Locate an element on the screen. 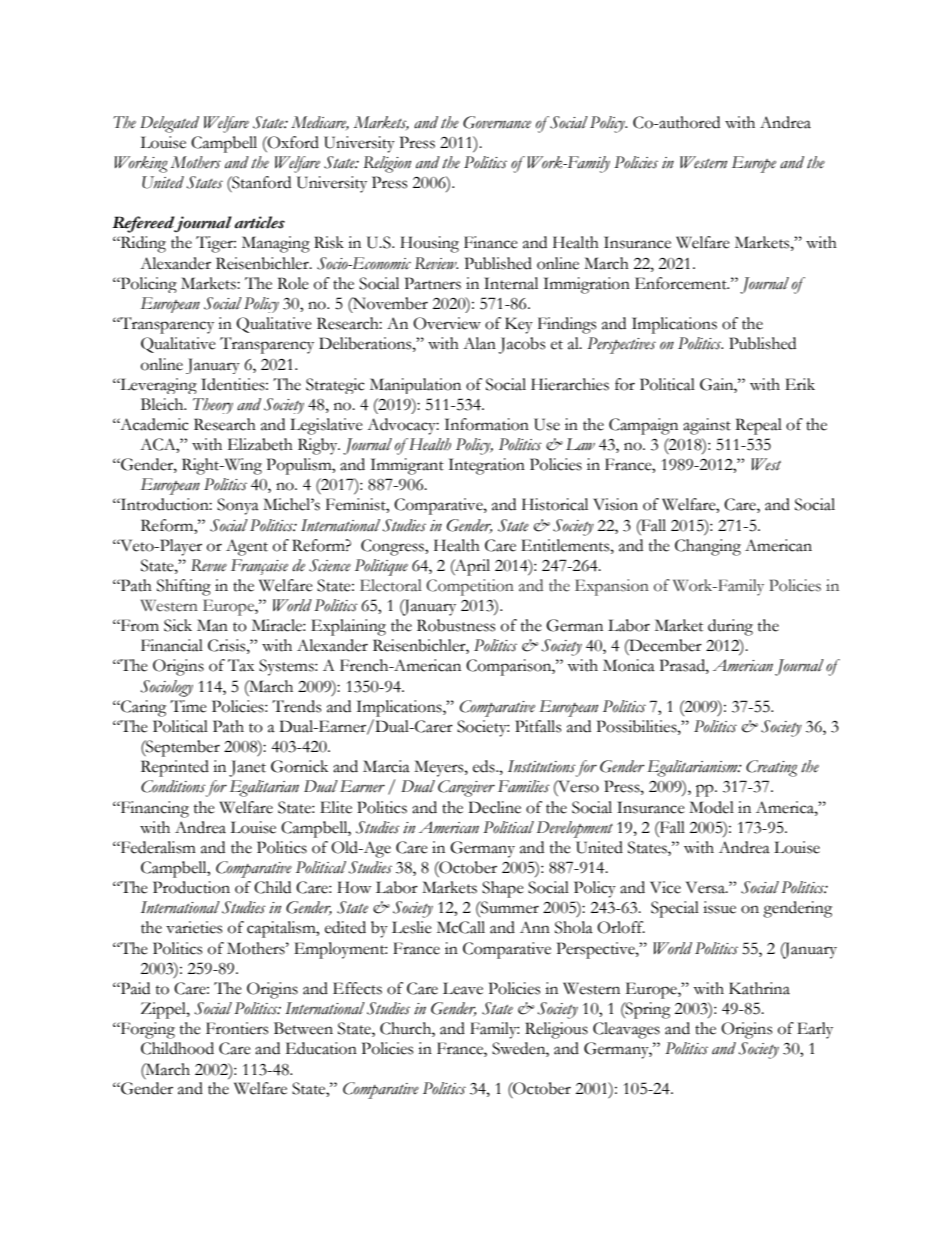 Image resolution: width=952 pixels, height=1233 pixels. Integration is located at coordinates (487, 466).
